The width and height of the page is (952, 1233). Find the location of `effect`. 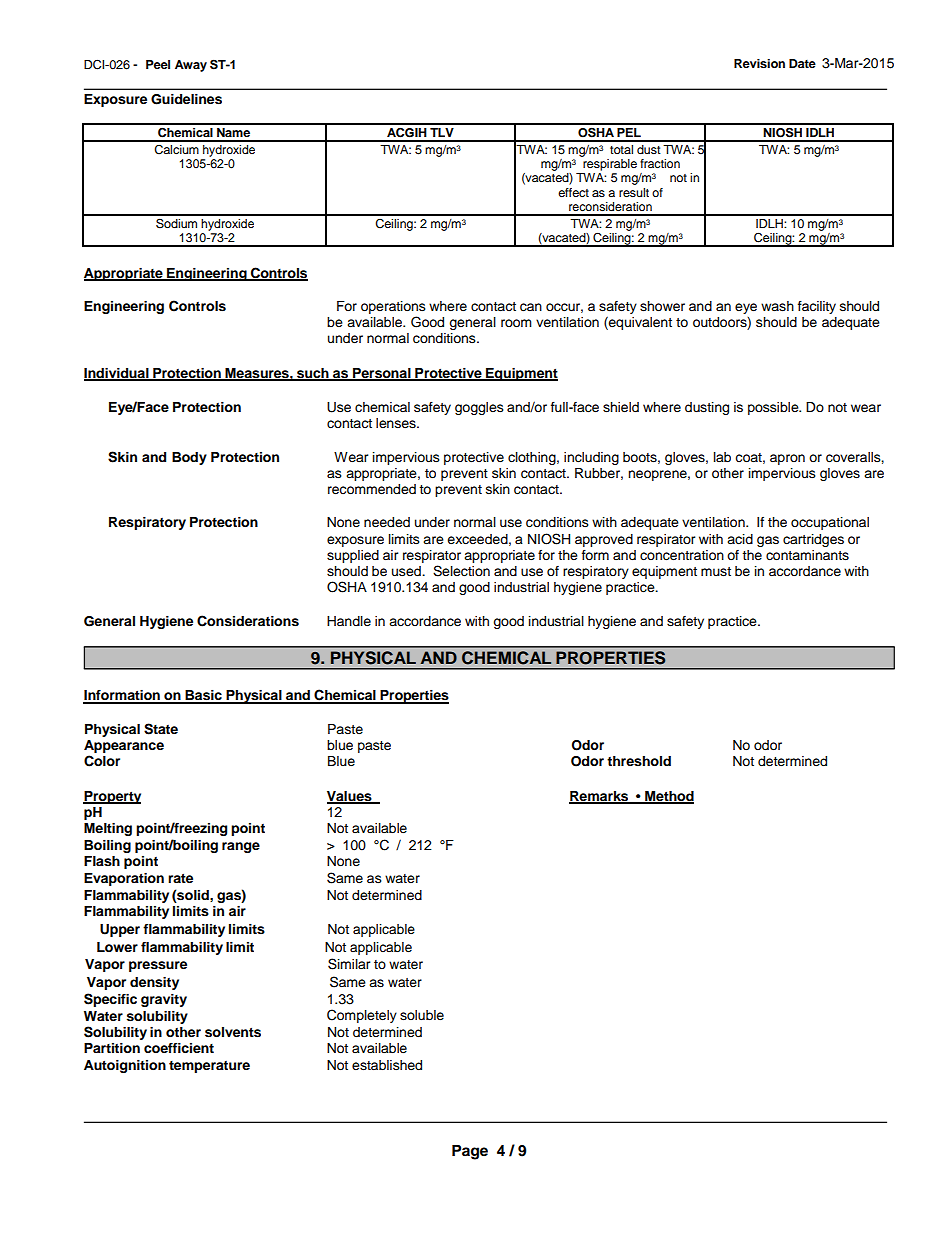

effect is located at coordinates (573, 192).
